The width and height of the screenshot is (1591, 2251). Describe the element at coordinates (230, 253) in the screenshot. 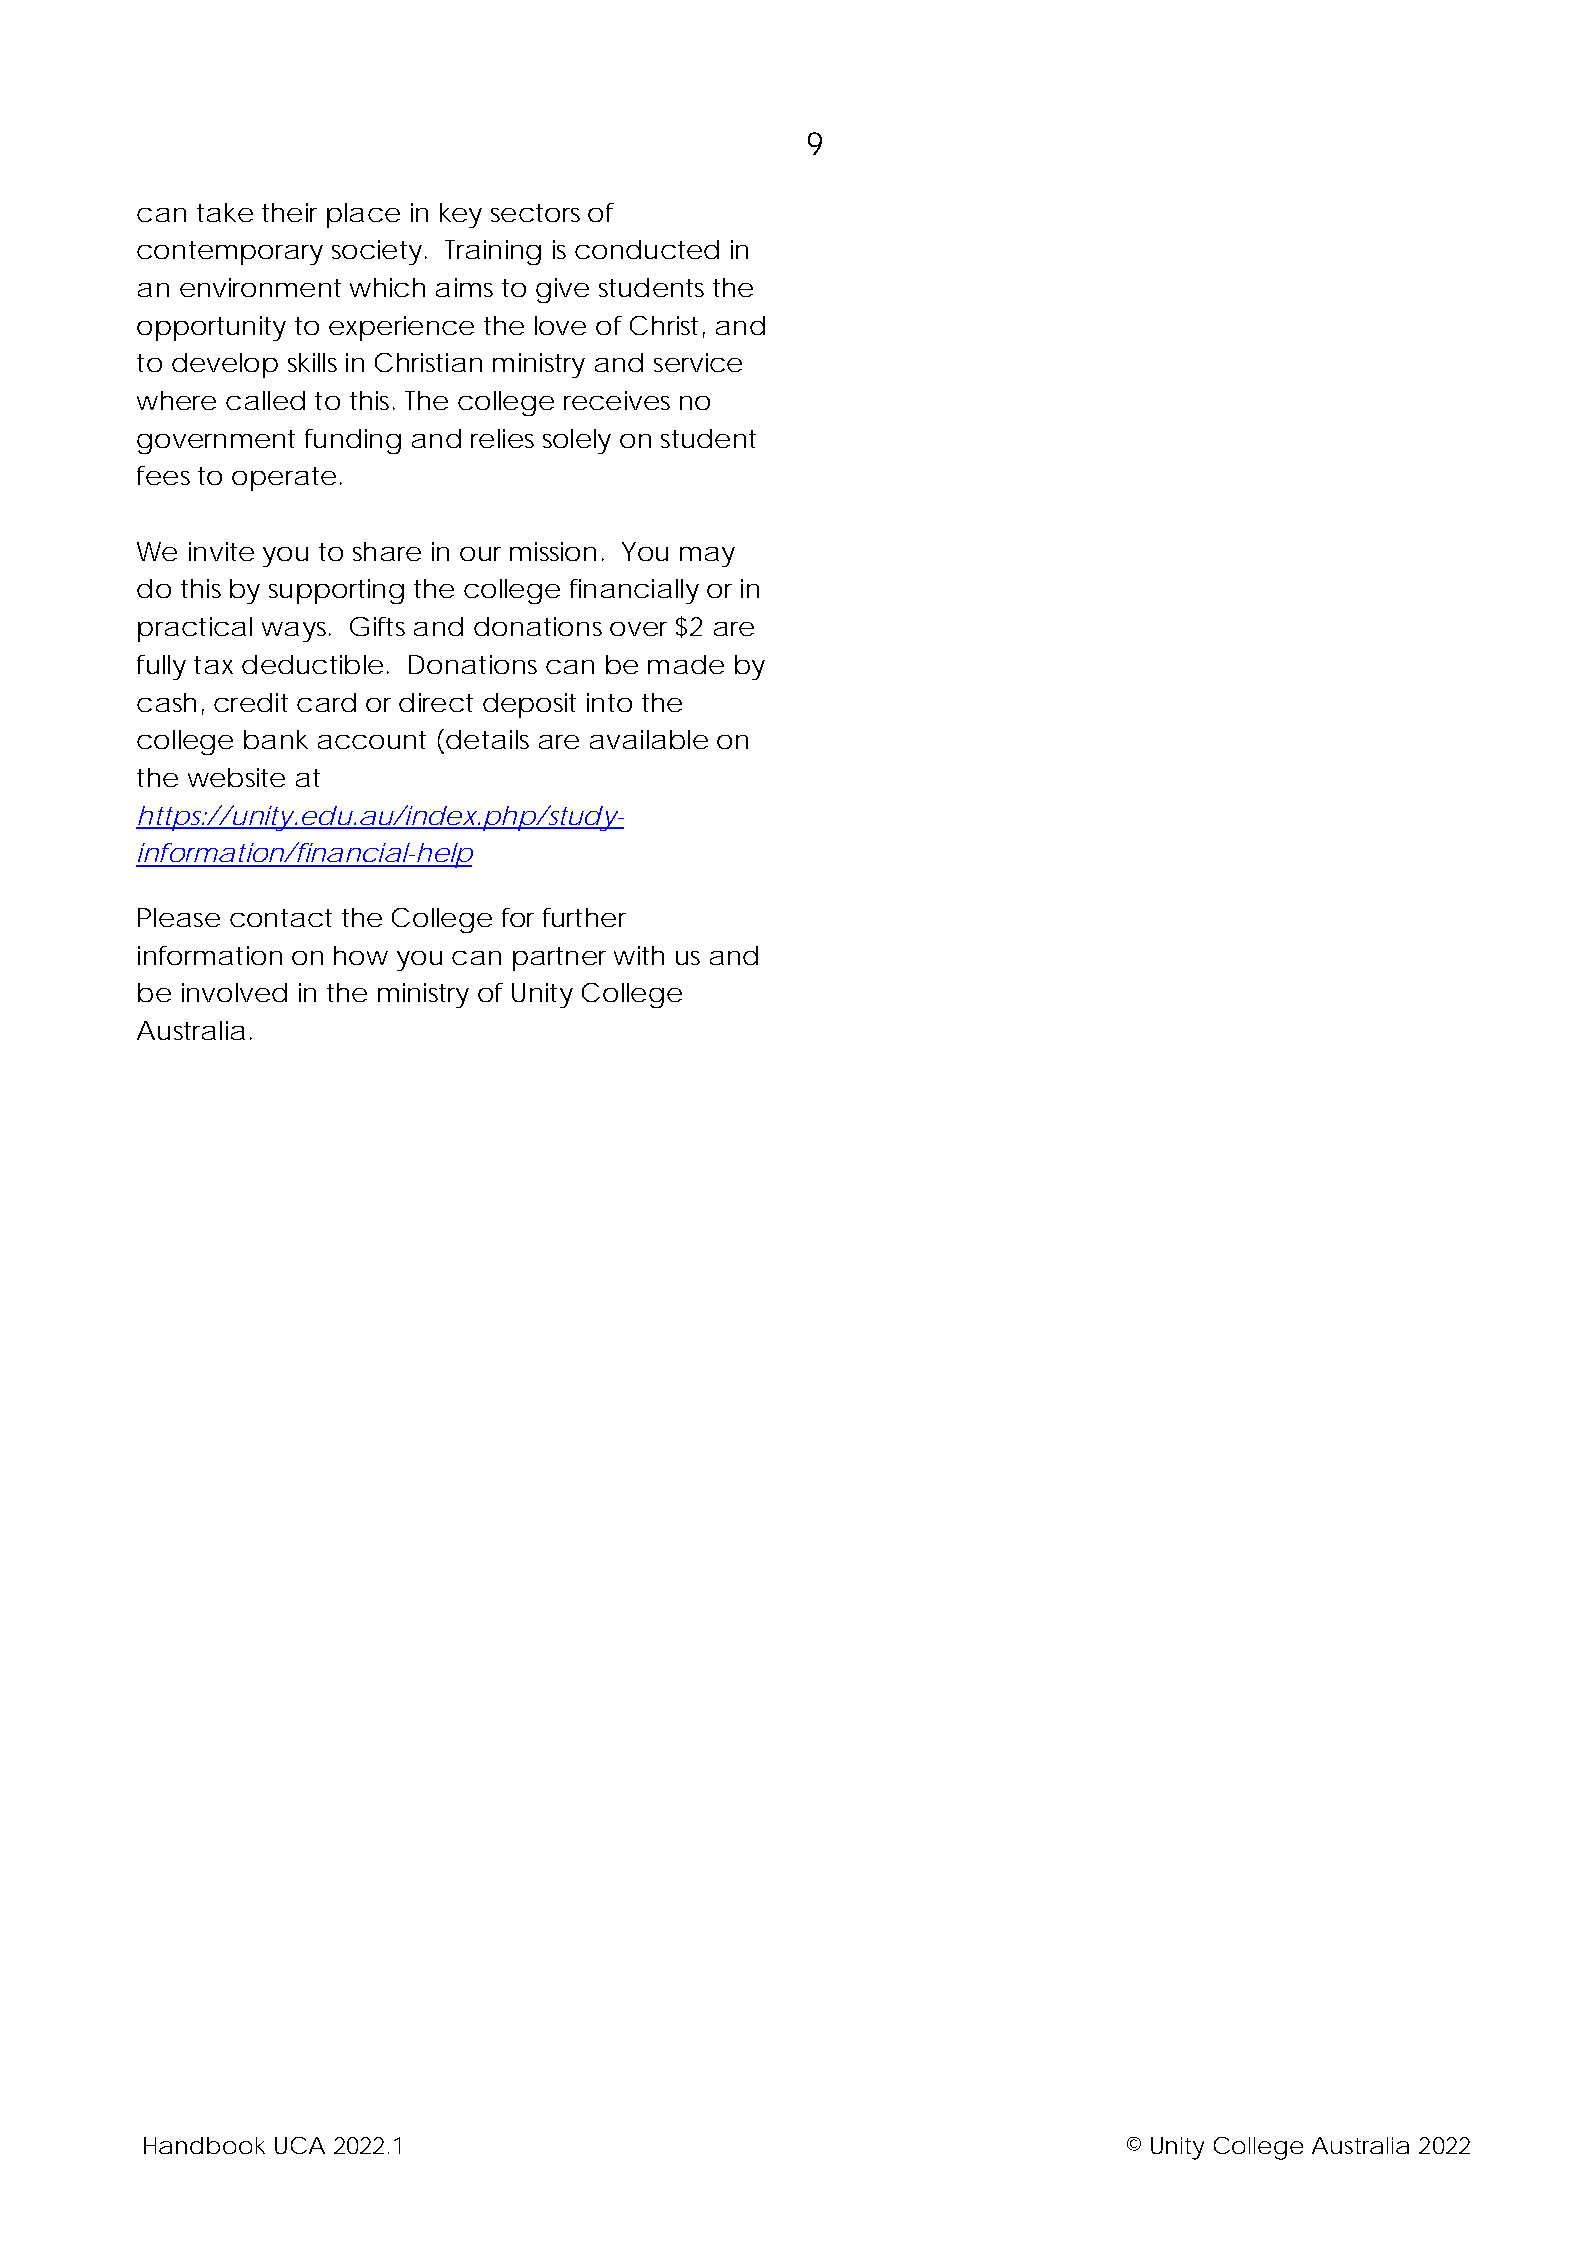

I see `contemporary` at that location.
